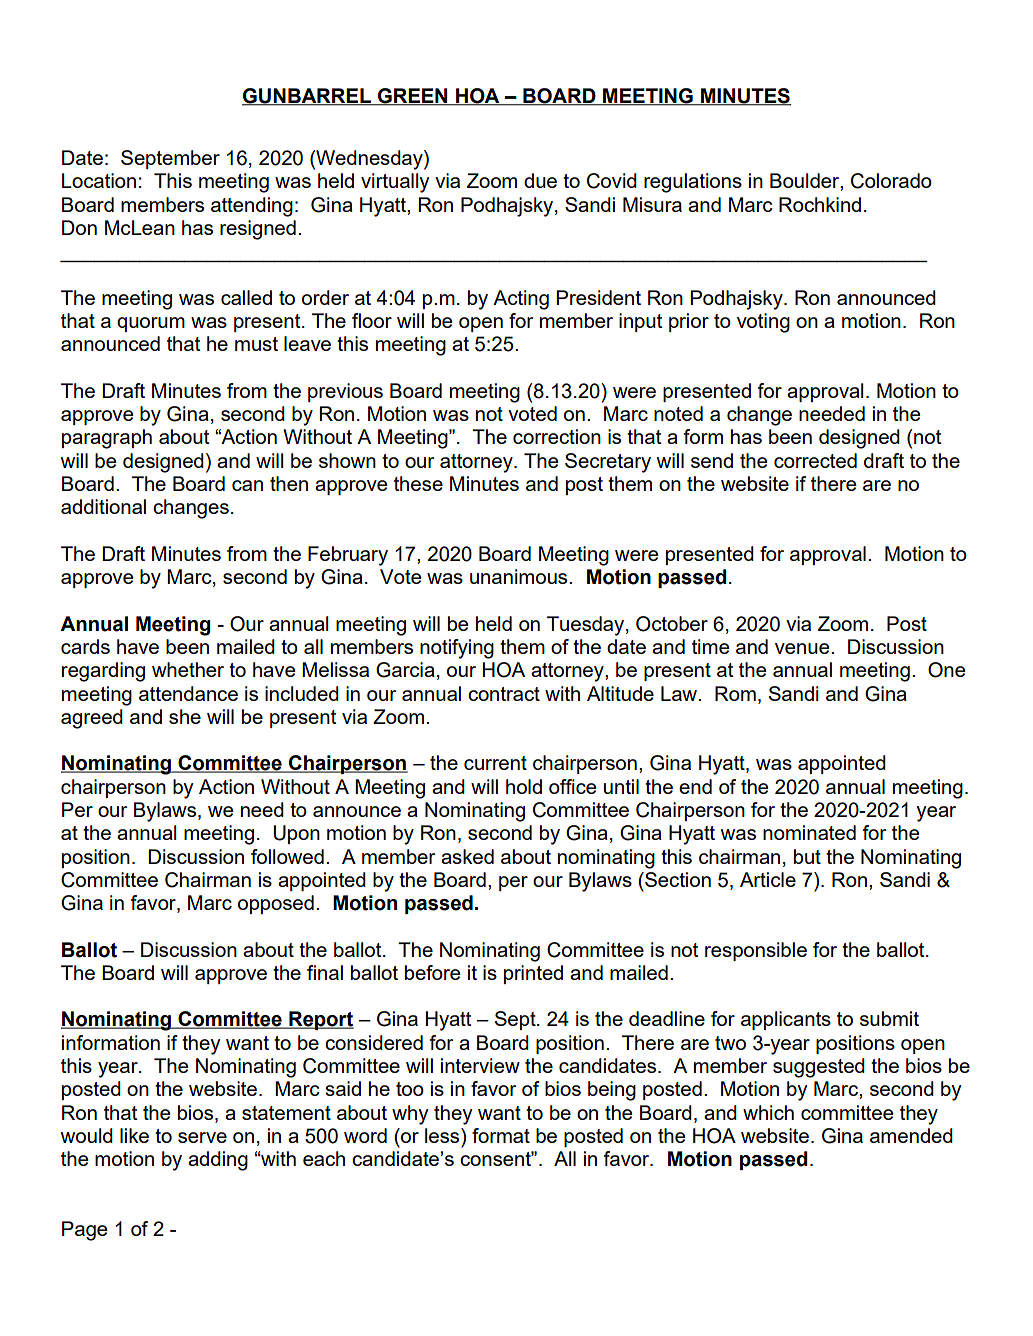 Image resolution: width=1033 pixels, height=1336 pixels. I want to click on whether, so click(188, 669).
